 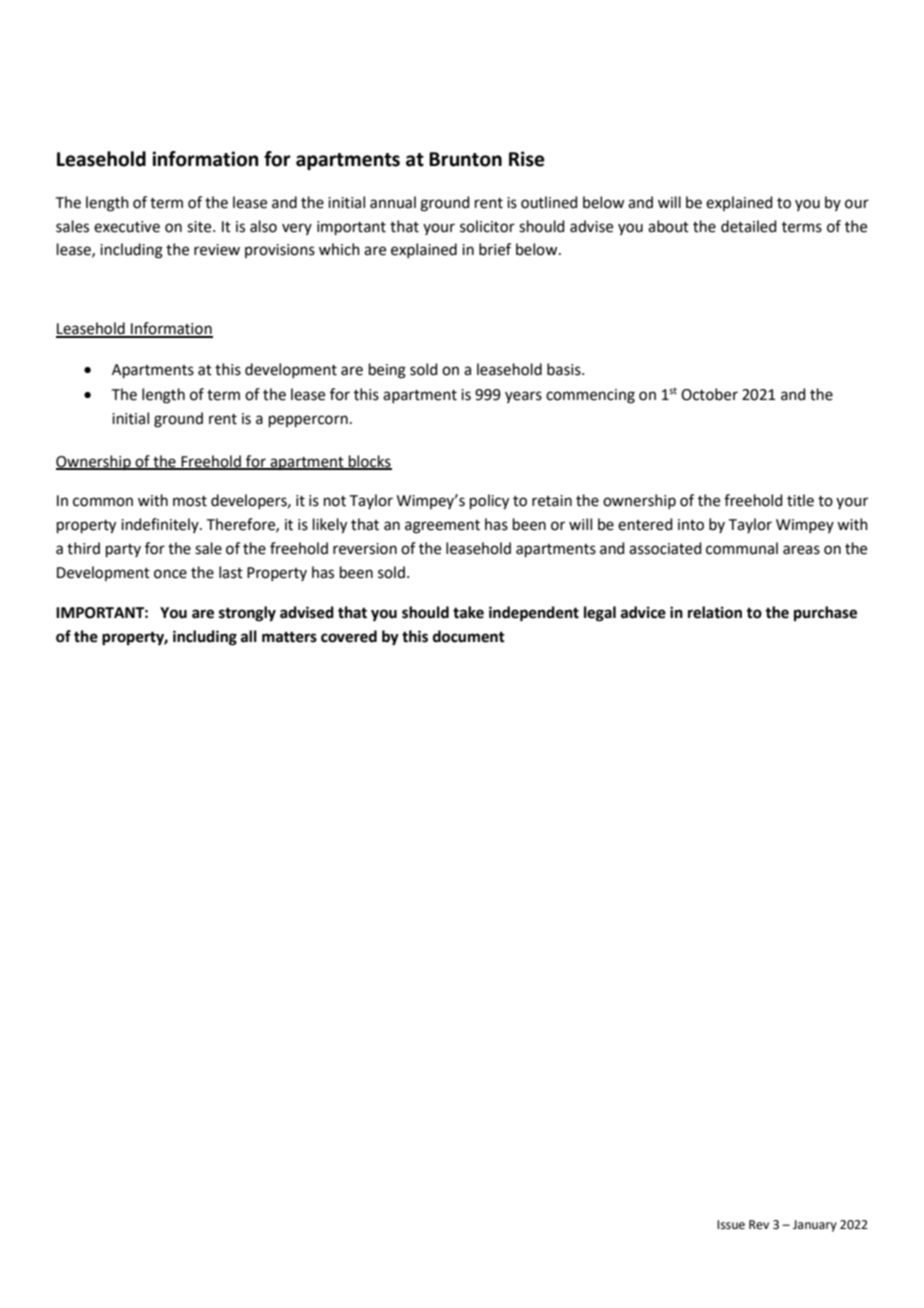 What do you see at coordinates (469, 636) in the image?
I see `document` at bounding box center [469, 636].
